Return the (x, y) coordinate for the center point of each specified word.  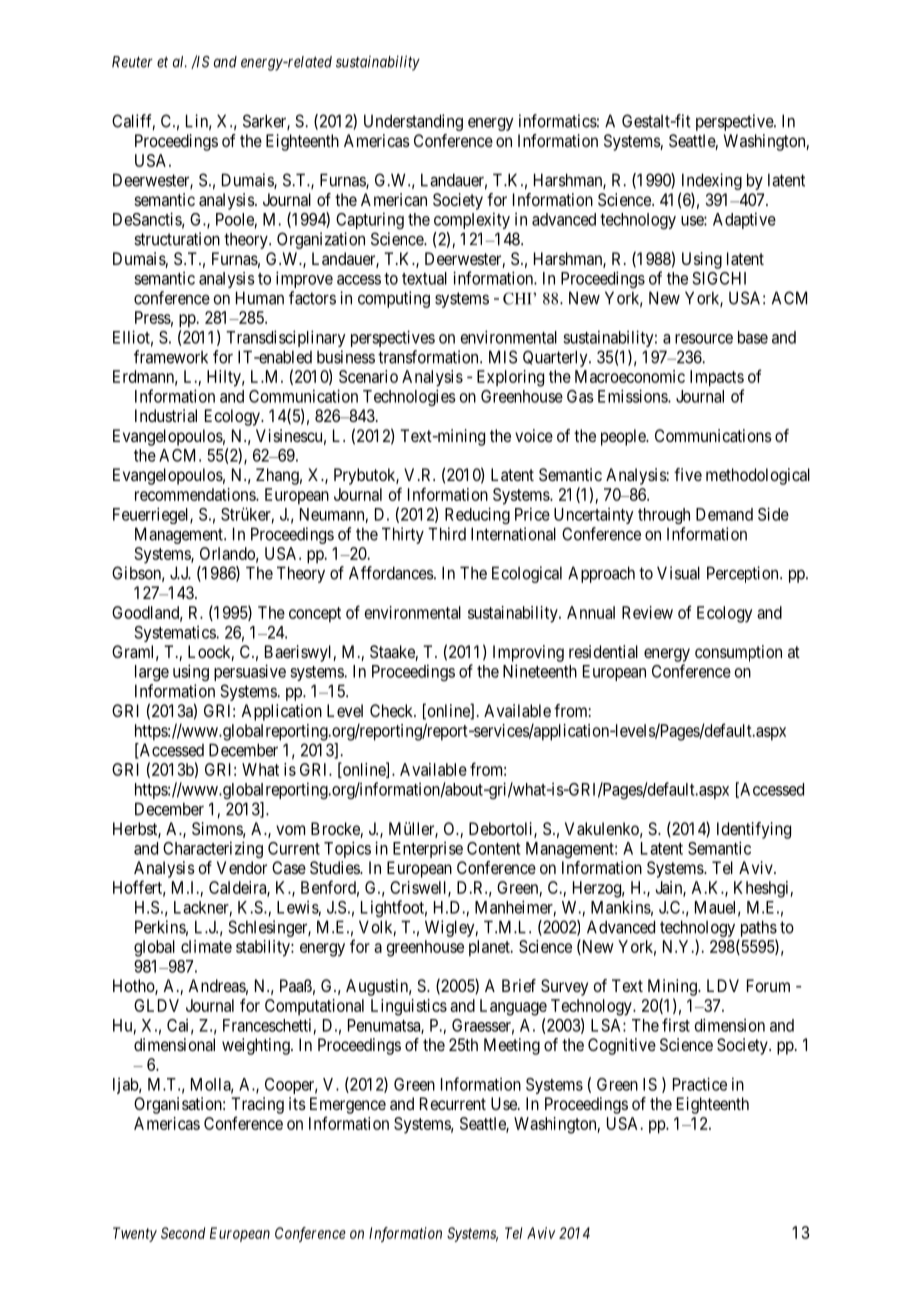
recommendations (196, 494)
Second (183, 1233)
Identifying (754, 830)
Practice (700, 1084)
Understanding (413, 122)
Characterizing (213, 849)
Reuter (132, 62)
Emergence (348, 1105)
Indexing (712, 181)
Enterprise (428, 849)
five (688, 474)
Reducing (477, 515)
